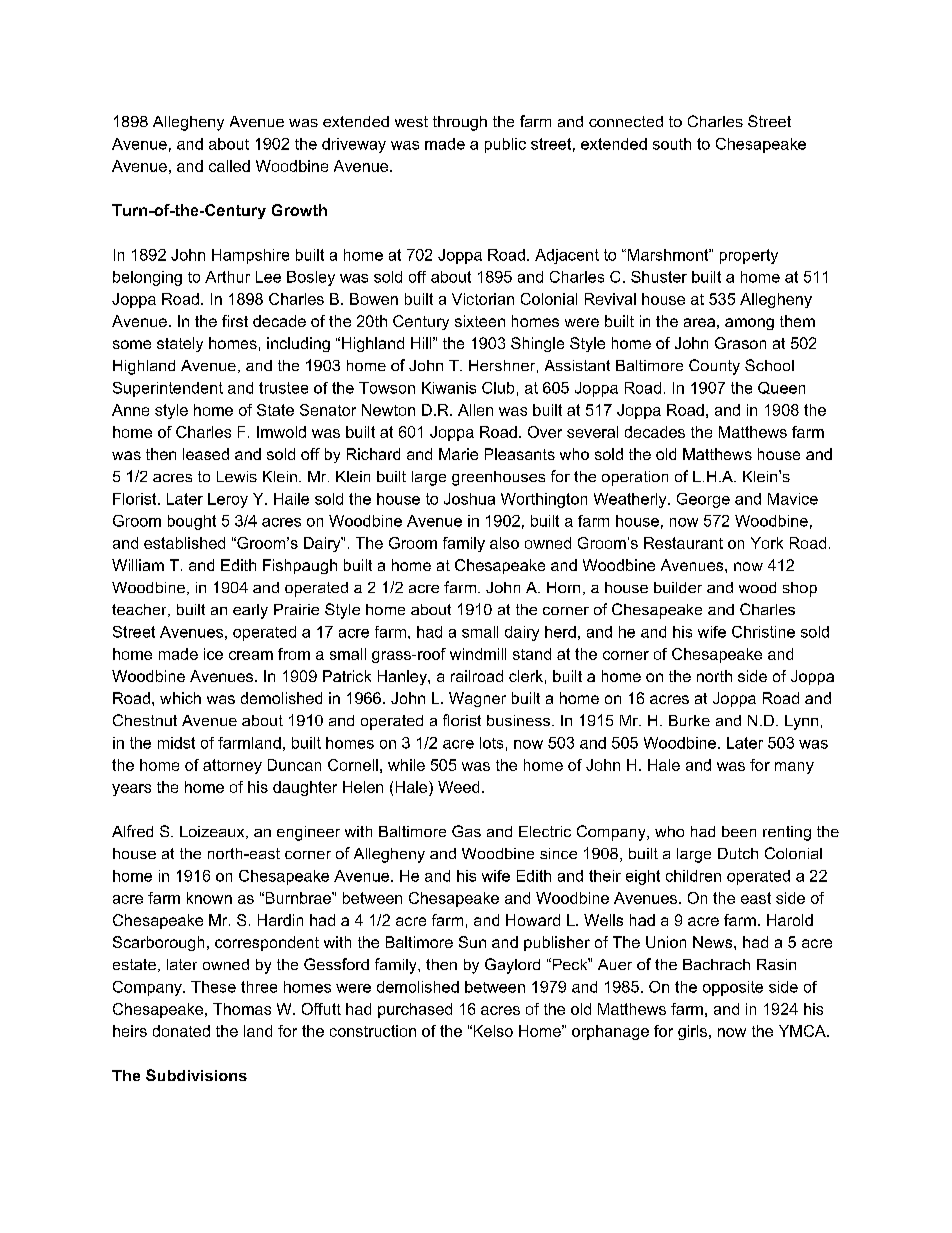 This screenshot has width=952, height=1233. I want to click on through, so click(460, 123).
